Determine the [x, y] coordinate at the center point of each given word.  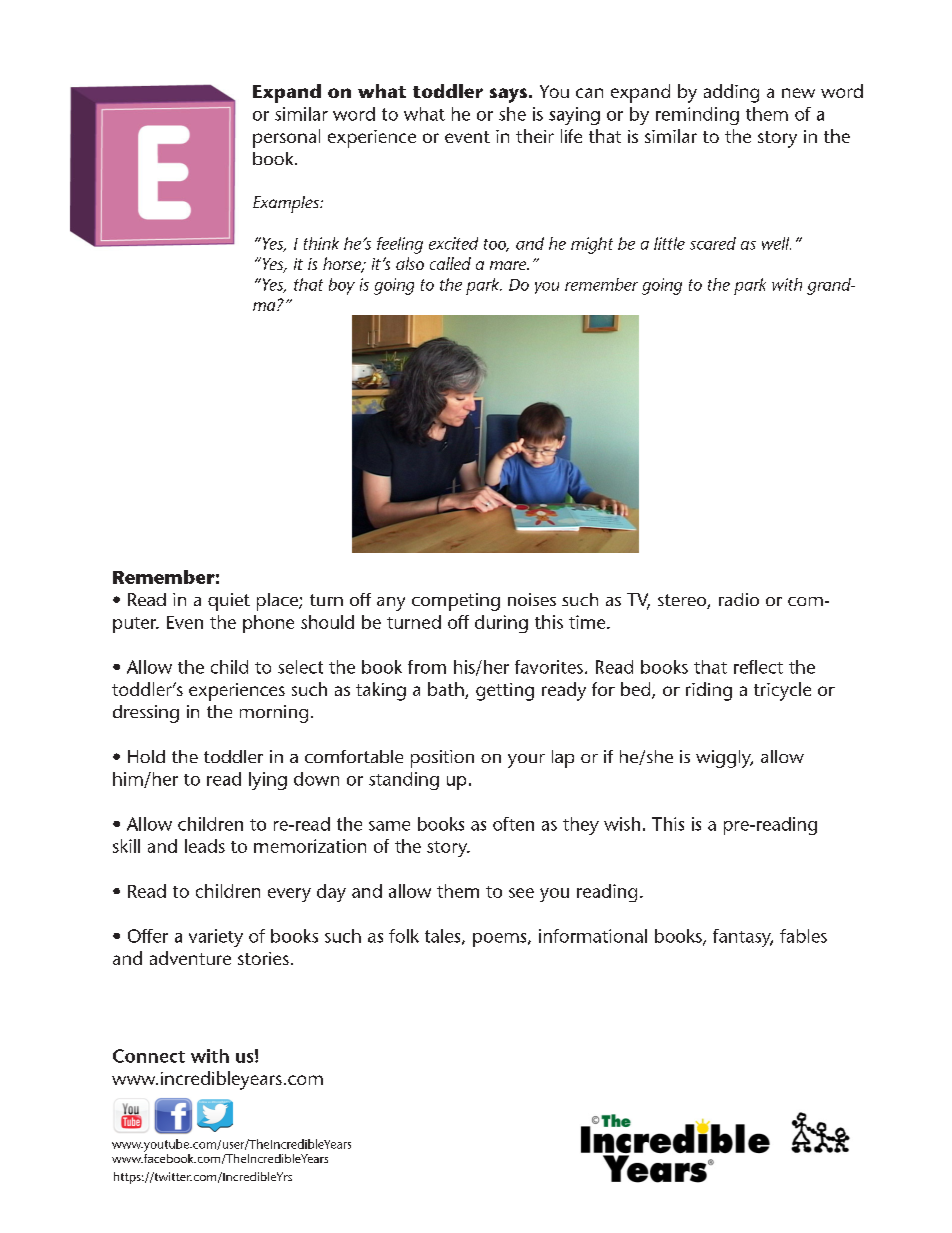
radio [739, 599]
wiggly [724, 759]
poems [501, 940]
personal [286, 138]
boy [342, 286]
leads [205, 846]
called [450, 263]
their [535, 136]
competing [456, 602]
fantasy [743, 938]
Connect [149, 1056]
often [513, 824]
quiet [229, 602]
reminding [697, 116]
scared [713, 243]
